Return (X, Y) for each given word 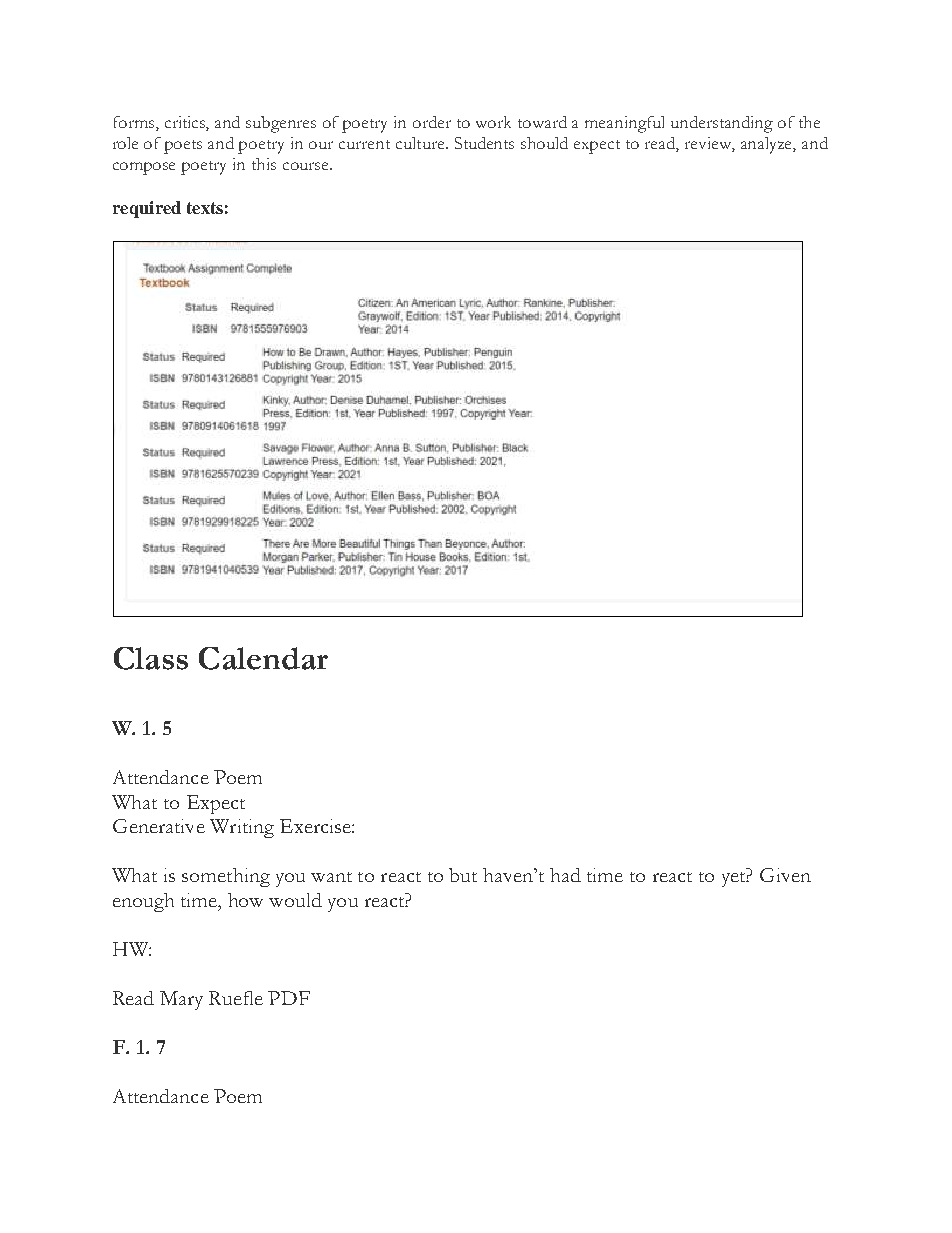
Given (785, 875)
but (463, 875)
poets (183, 147)
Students (484, 143)
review (710, 144)
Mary (181, 1000)
